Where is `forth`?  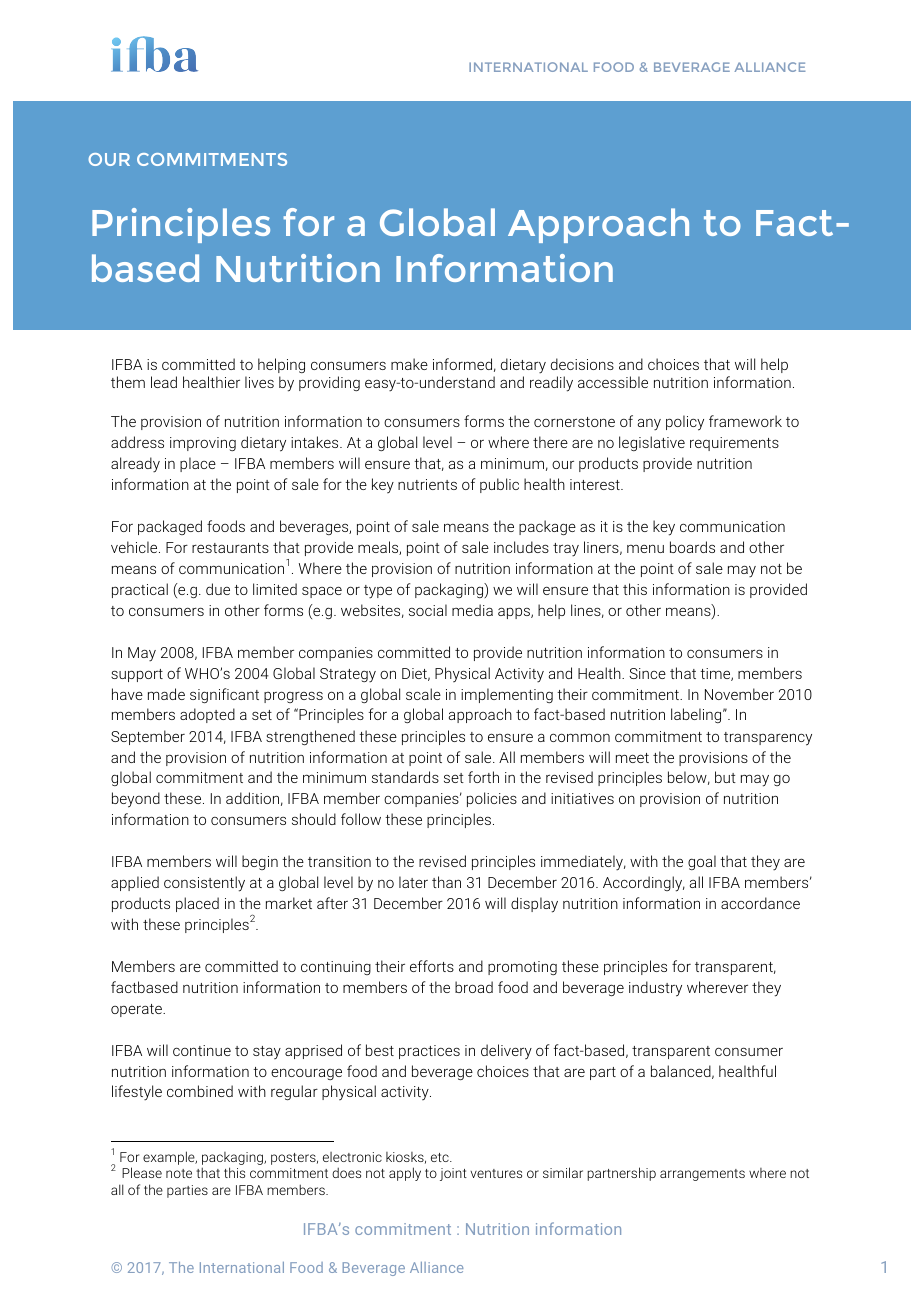 forth is located at coordinates (483, 777).
